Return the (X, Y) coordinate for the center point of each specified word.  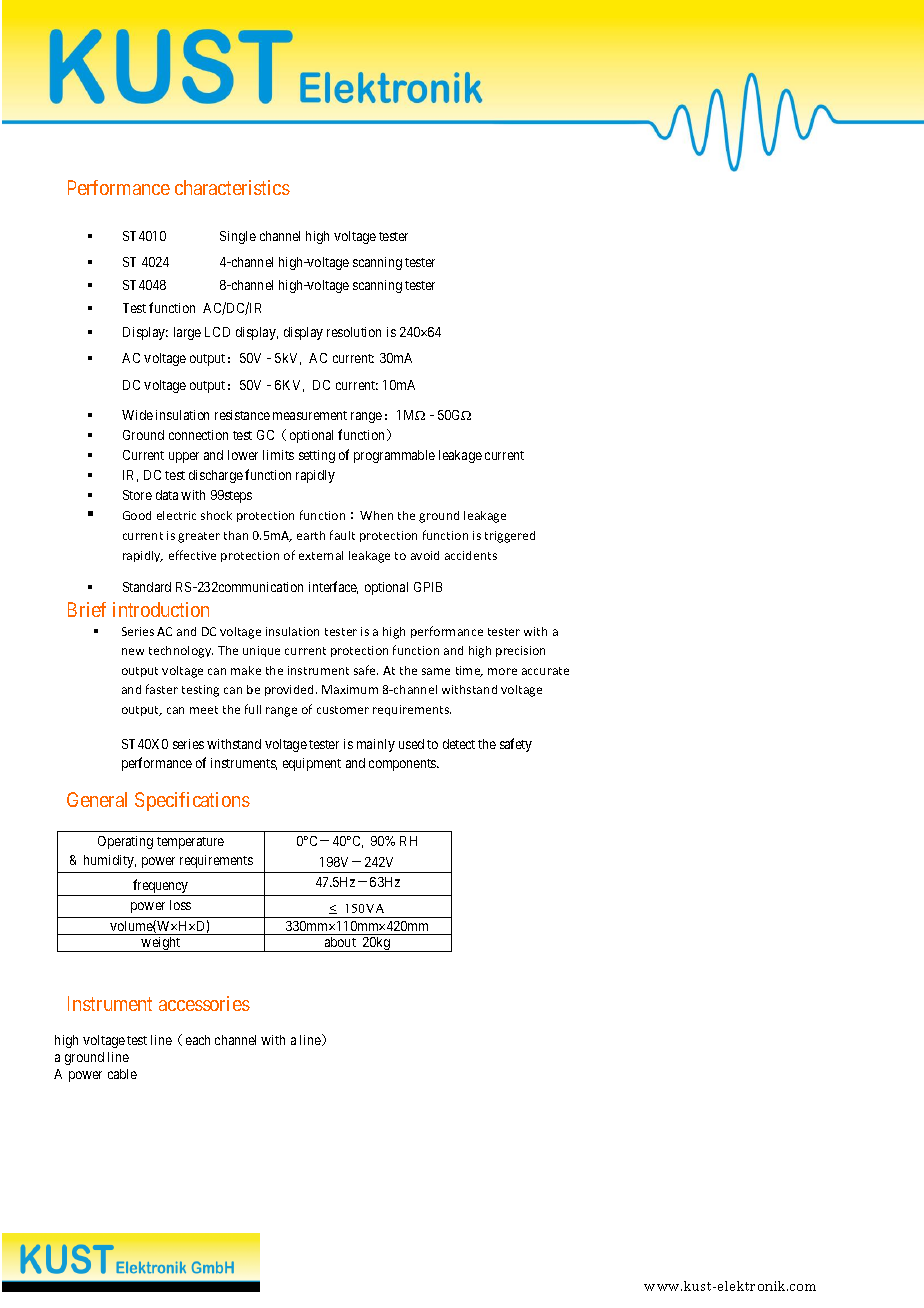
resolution (354, 332)
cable (122, 1074)
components (403, 765)
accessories (204, 1003)
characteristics (232, 187)
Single (238, 237)
